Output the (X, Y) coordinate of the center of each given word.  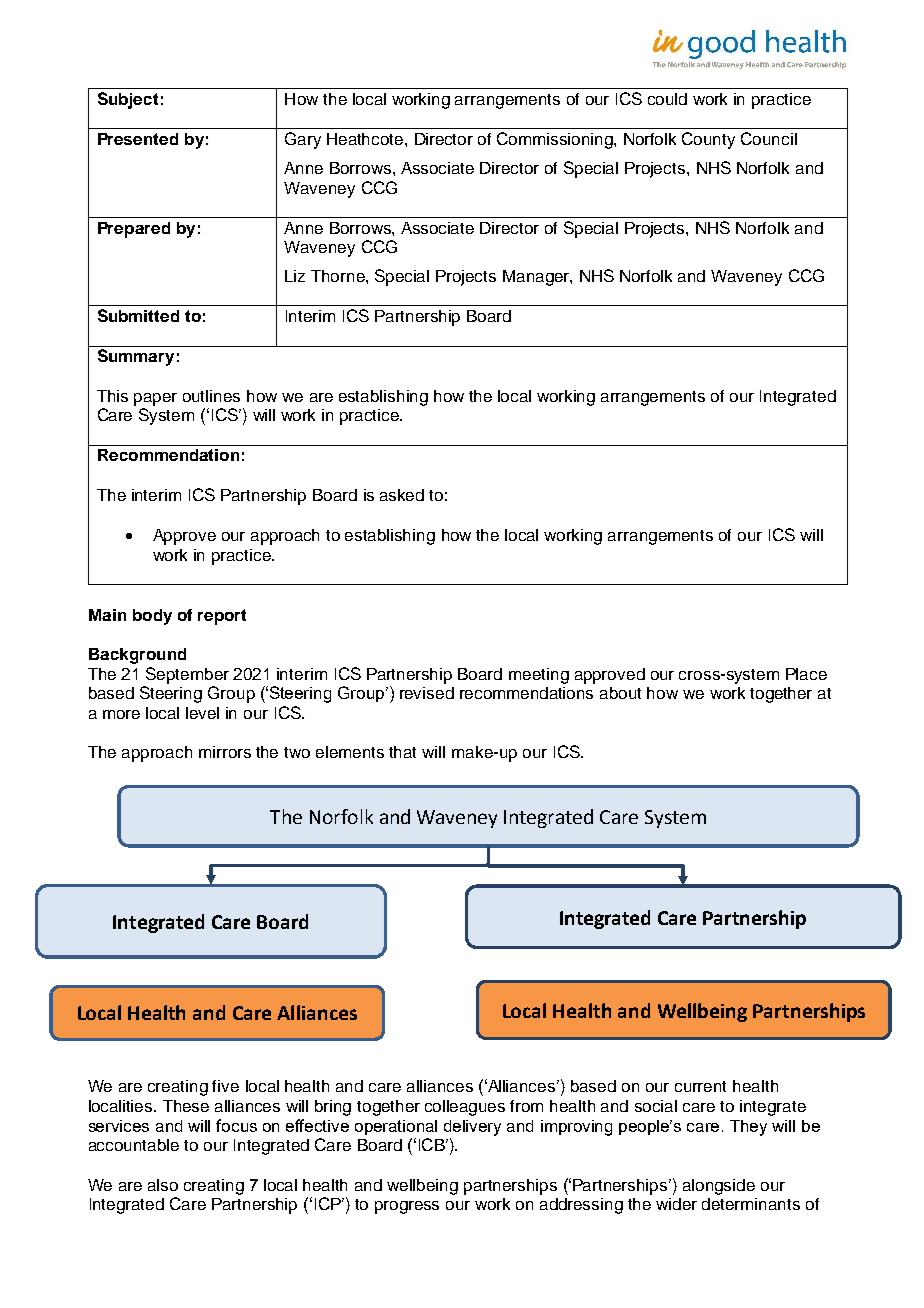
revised (427, 693)
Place (806, 674)
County (708, 140)
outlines (211, 396)
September (187, 675)
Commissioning (556, 140)
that (402, 752)
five (225, 1086)
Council (769, 138)
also (163, 1185)
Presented (138, 139)
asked (402, 495)
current (700, 1086)
